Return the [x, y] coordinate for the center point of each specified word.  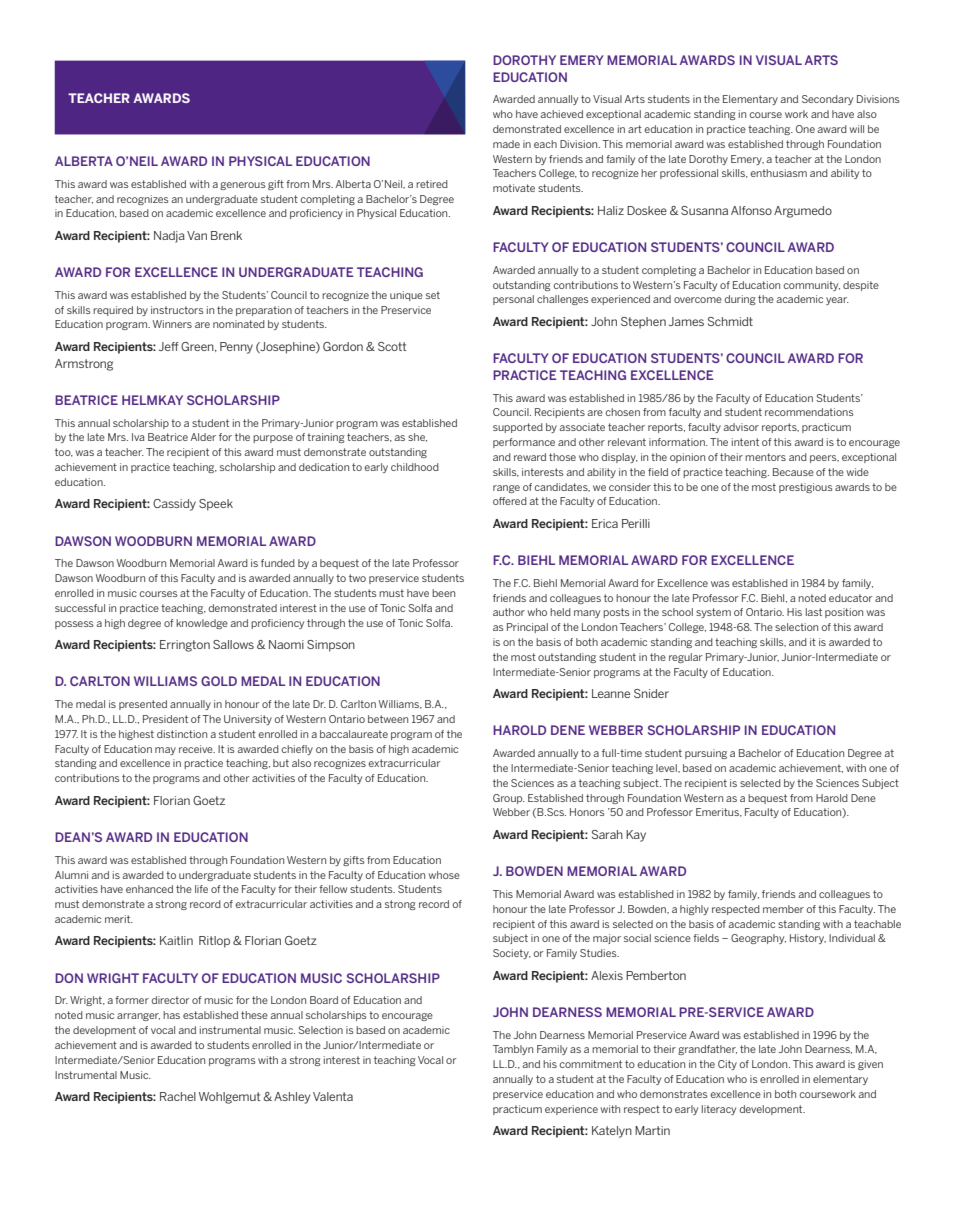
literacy [719, 1110]
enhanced [149, 889]
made [506, 144]
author [509, 612]
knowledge [202, 624]
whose [444, 875]
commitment [590, 1064]
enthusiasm [778, 173]
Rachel [178, 1096]
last [814, 612]
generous [243, 186]
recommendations [809, 412]
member [783, 909]
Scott [392, 346]
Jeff [169, 346]
